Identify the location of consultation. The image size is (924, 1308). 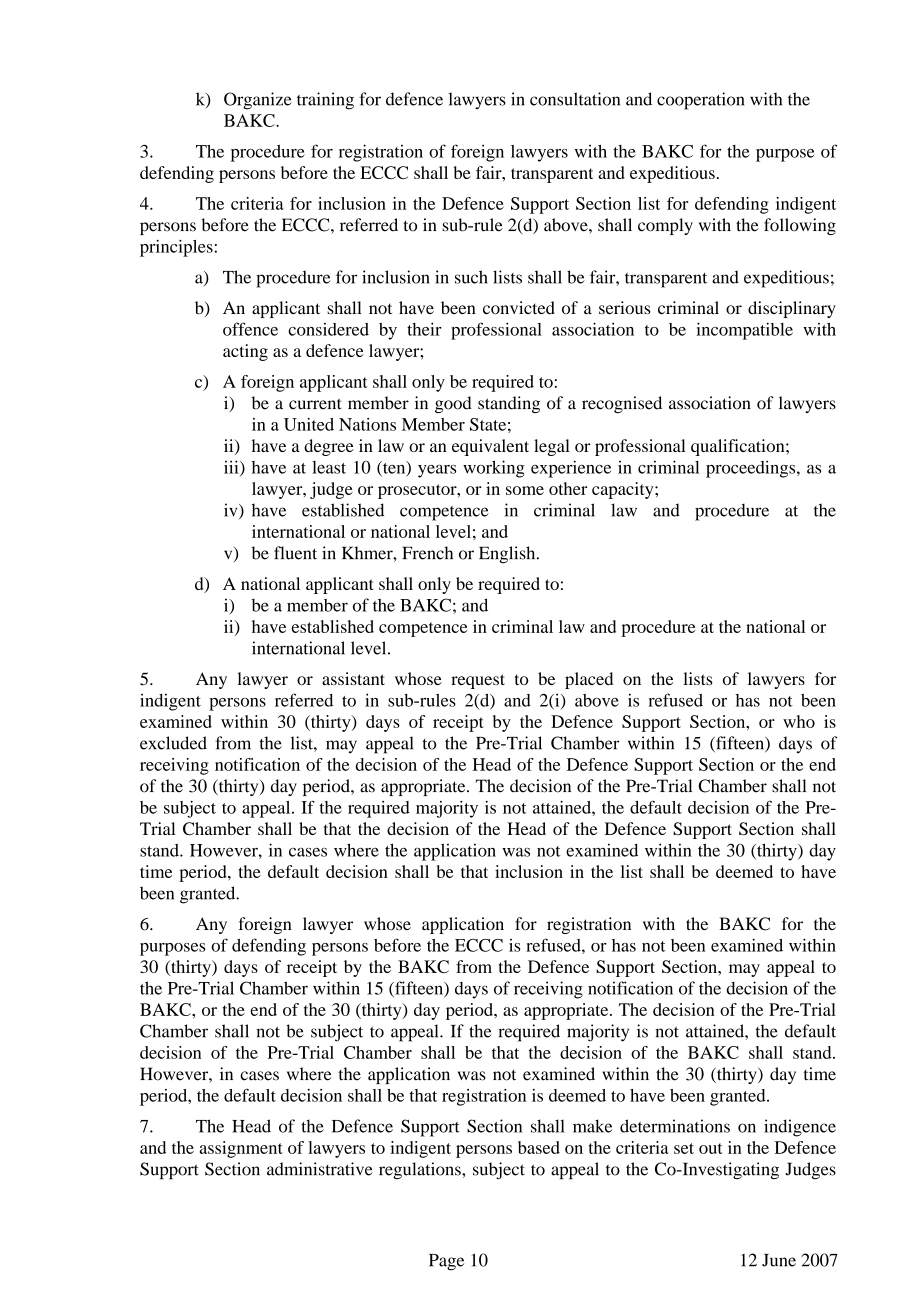
(575, 99).
